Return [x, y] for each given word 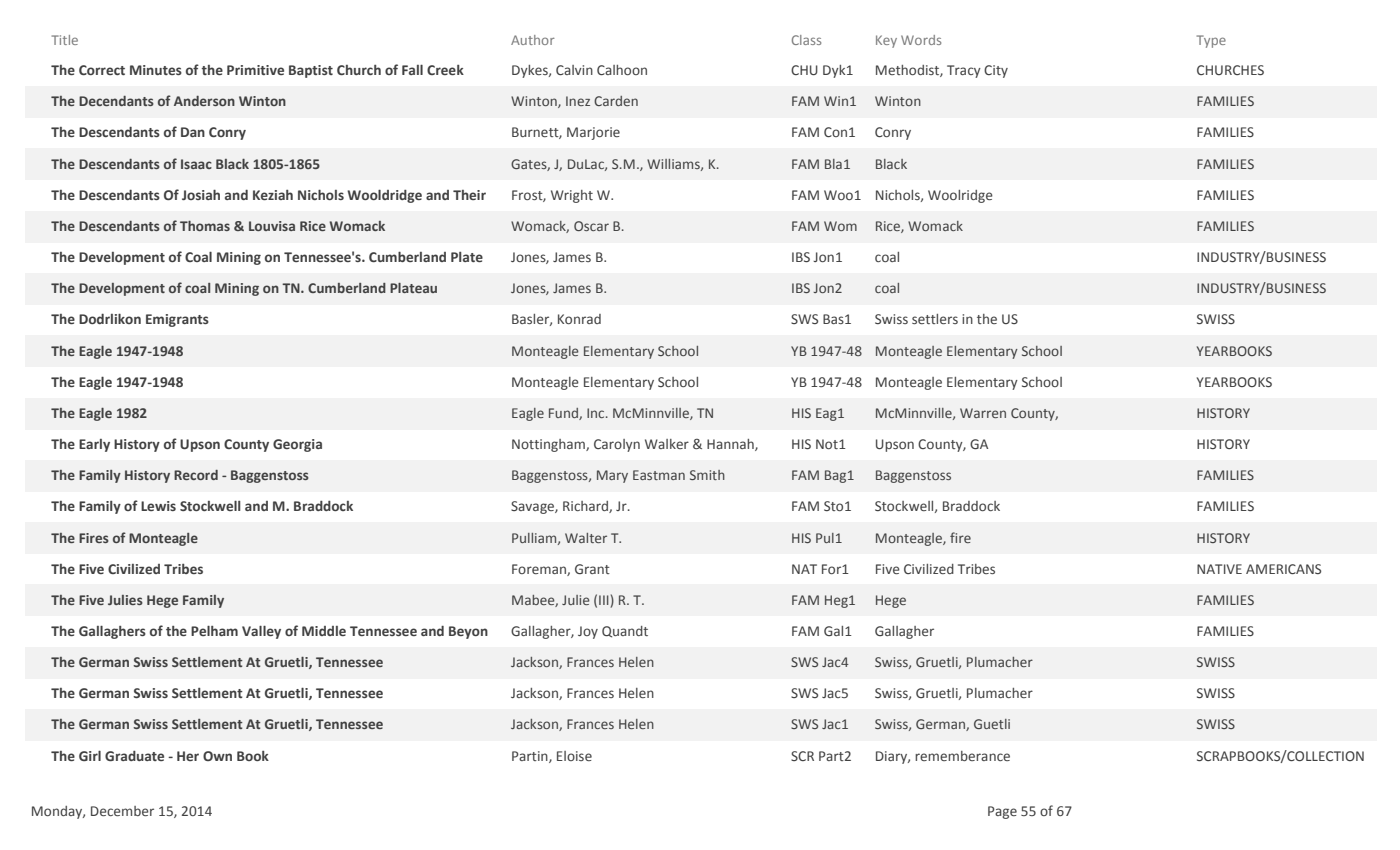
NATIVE [1219, 569]
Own [217, 756]
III [604, 600]
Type [1211, 41]
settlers [935, 319]
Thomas [205, 226]
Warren [983, 413]
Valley [261, 632]
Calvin [574, 70]
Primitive [255, 70]
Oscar [591, 226]
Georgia [297, 445]
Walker [667, 444]
